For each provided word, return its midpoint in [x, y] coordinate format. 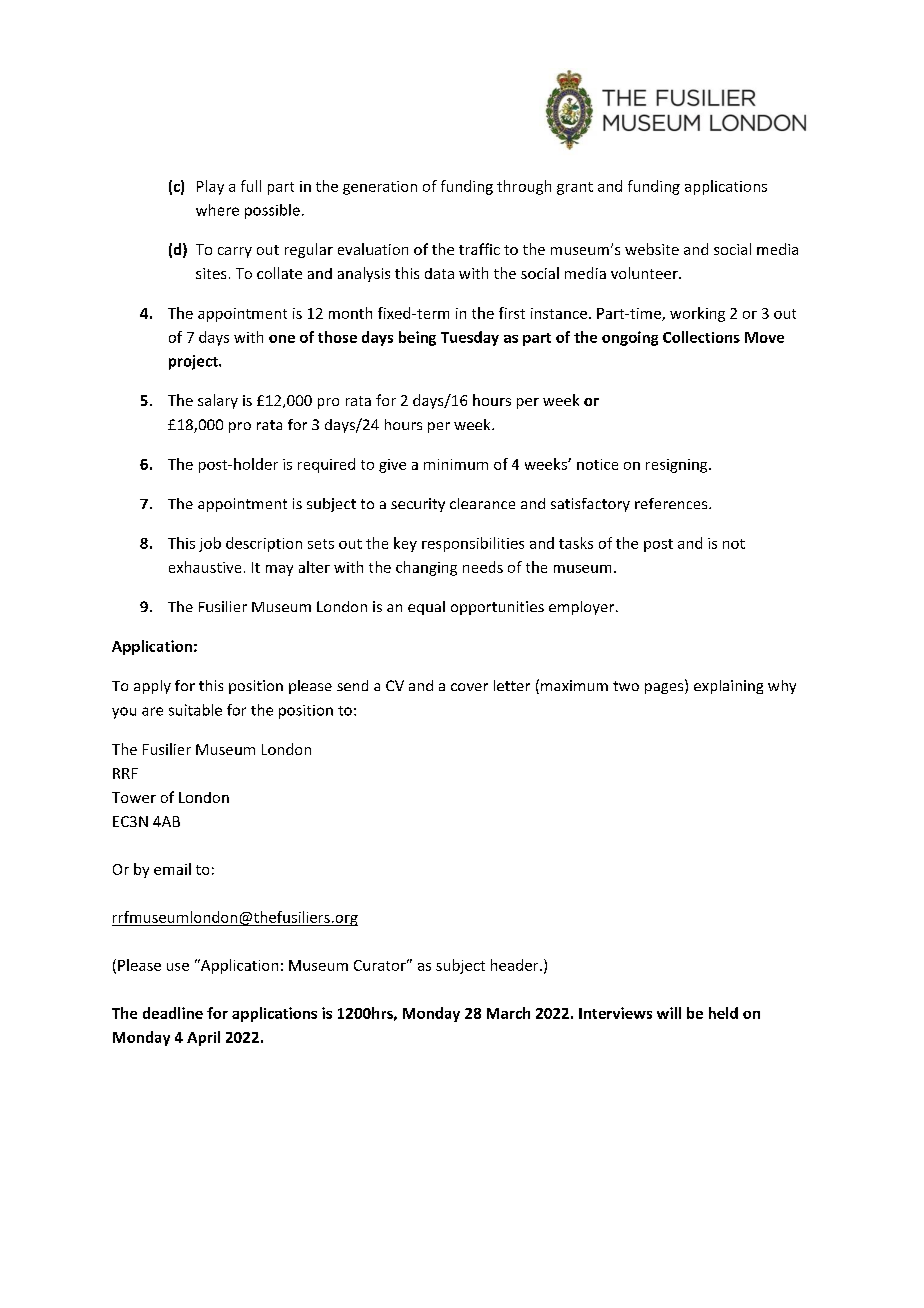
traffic [479, 249]
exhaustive [205, 567]
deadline [173, 1013]
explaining [728, 687]
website [652, 249]
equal [426, 608]
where [217, 210]
